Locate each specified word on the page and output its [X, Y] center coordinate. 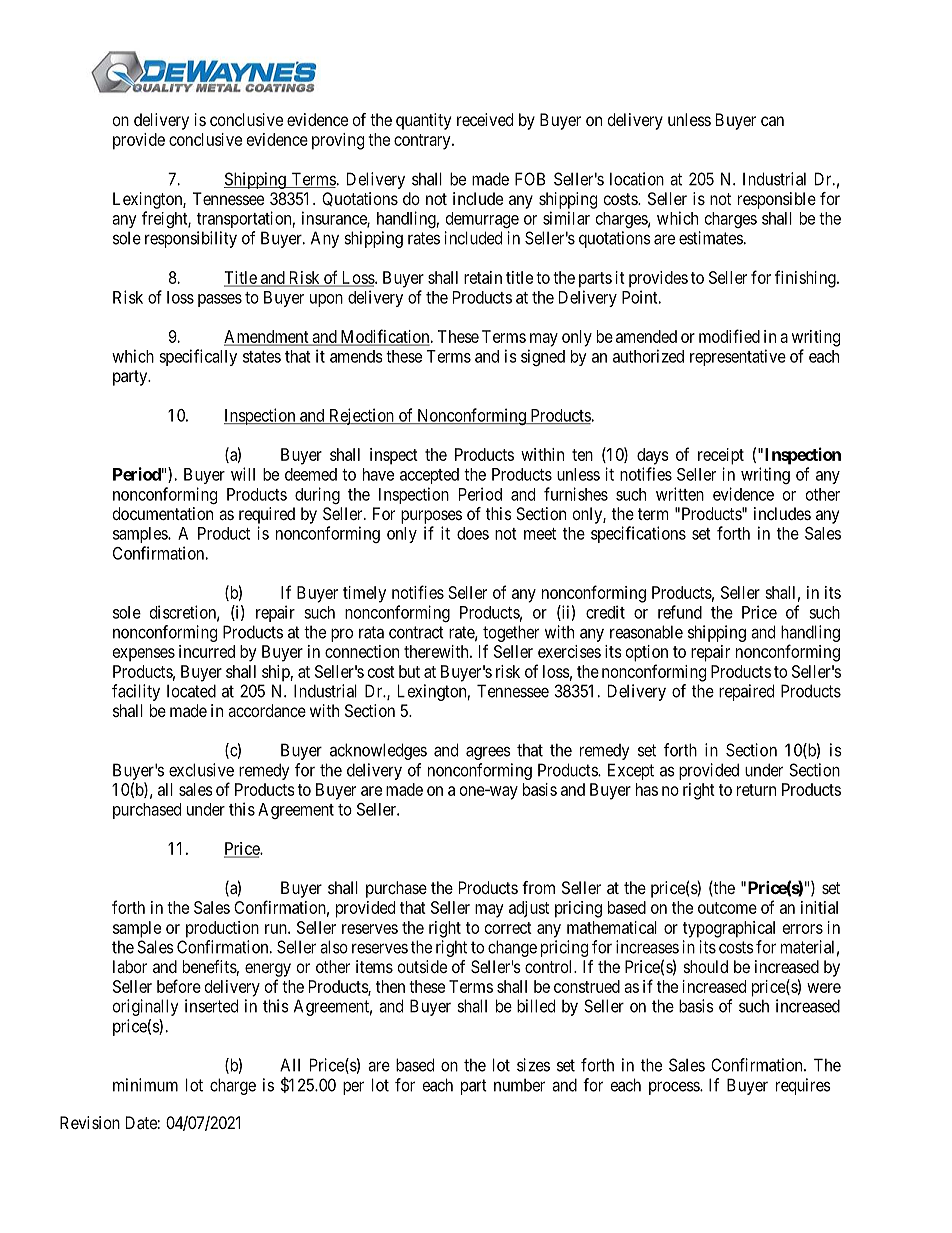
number [519, 1085]
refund [680, 612]
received [485, 119]
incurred [207, 651]
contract [416, 632]
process [675, 1088]
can [772, 121]
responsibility [191, 239]
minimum [145, 1085]
